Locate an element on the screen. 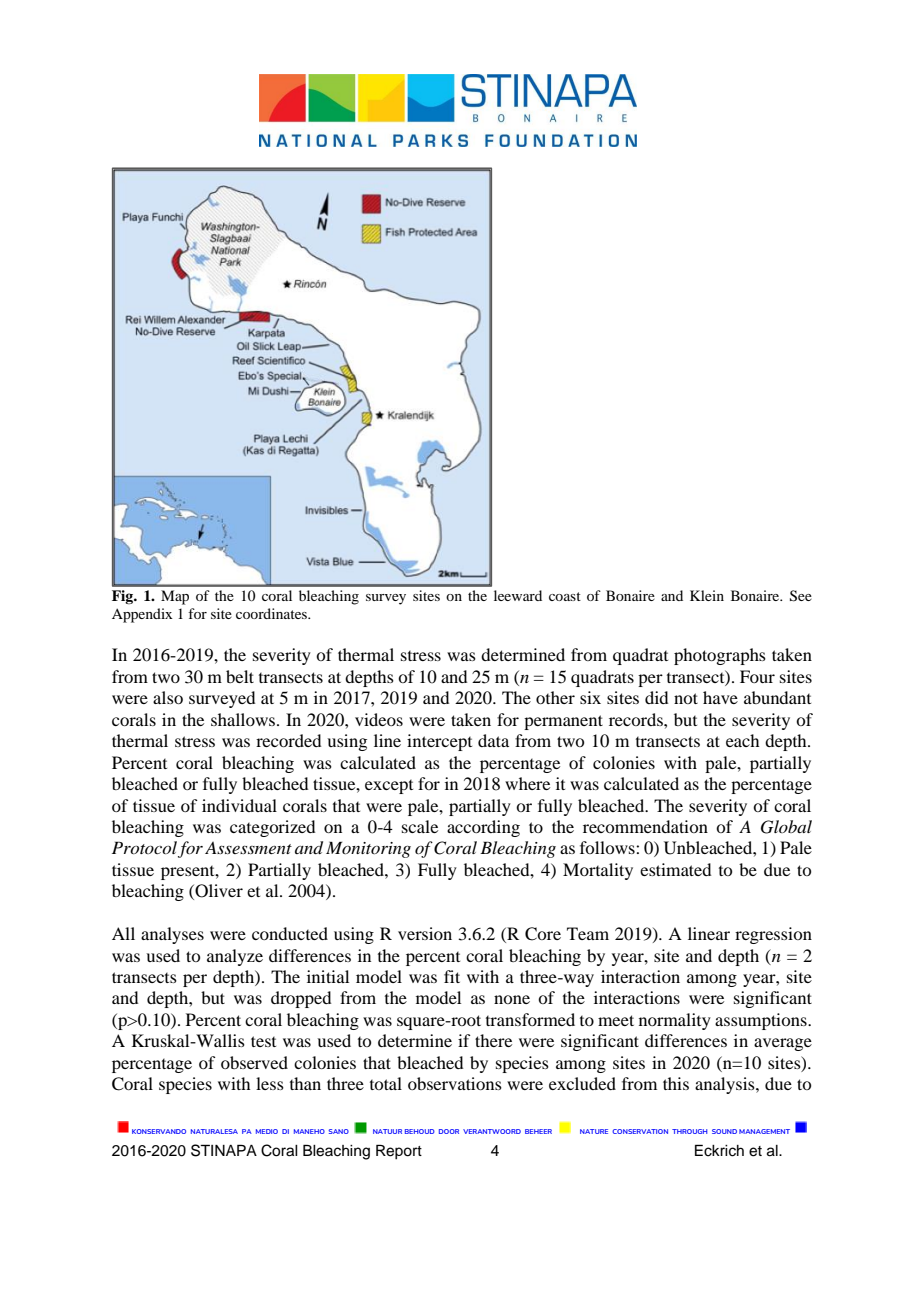 The height and width of the screenshot is (1308, 924). MEDIO is located at coordinates (267, 1131).
